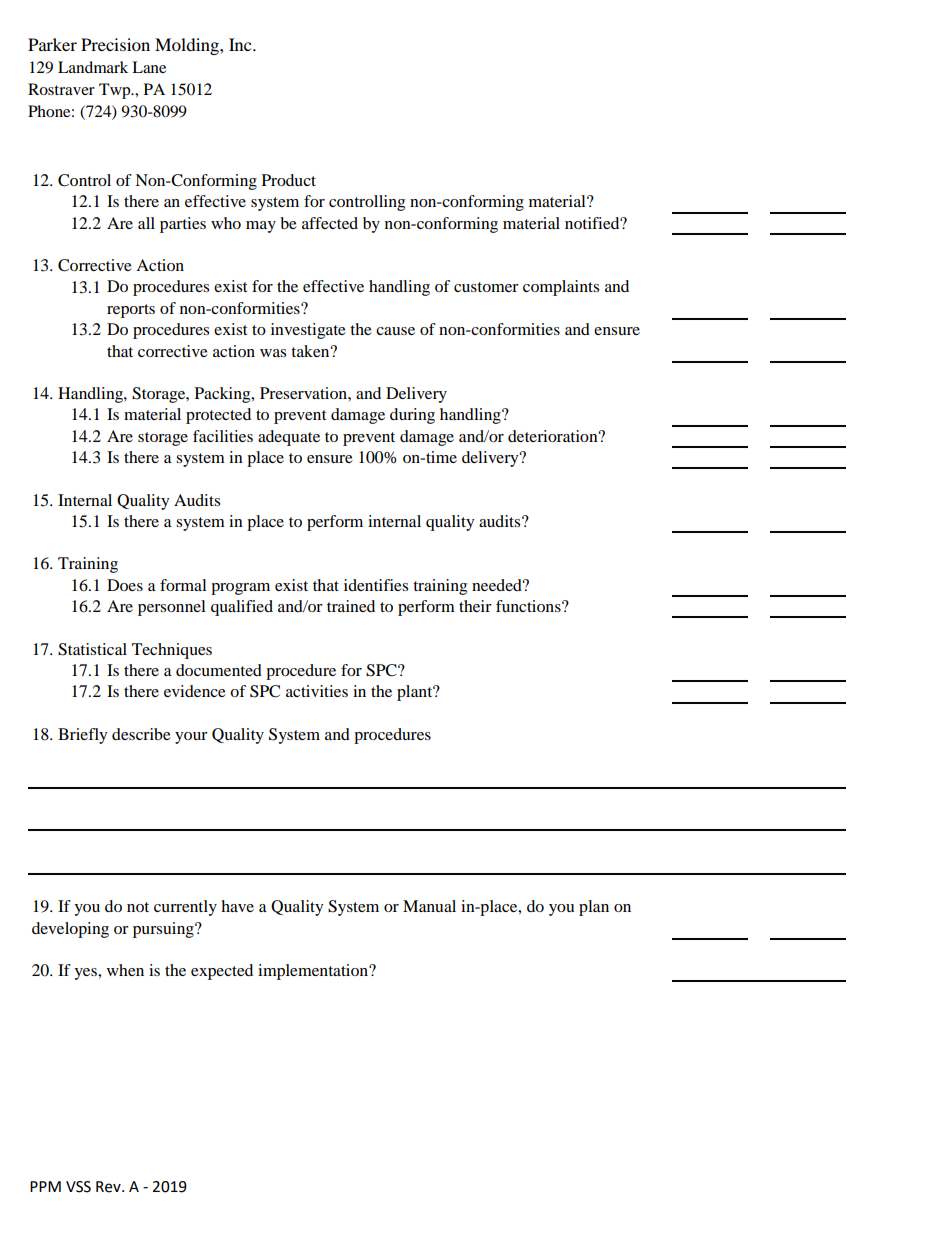 This page has width=952, height=1233. I want to click on currently, so click(185, 908).
